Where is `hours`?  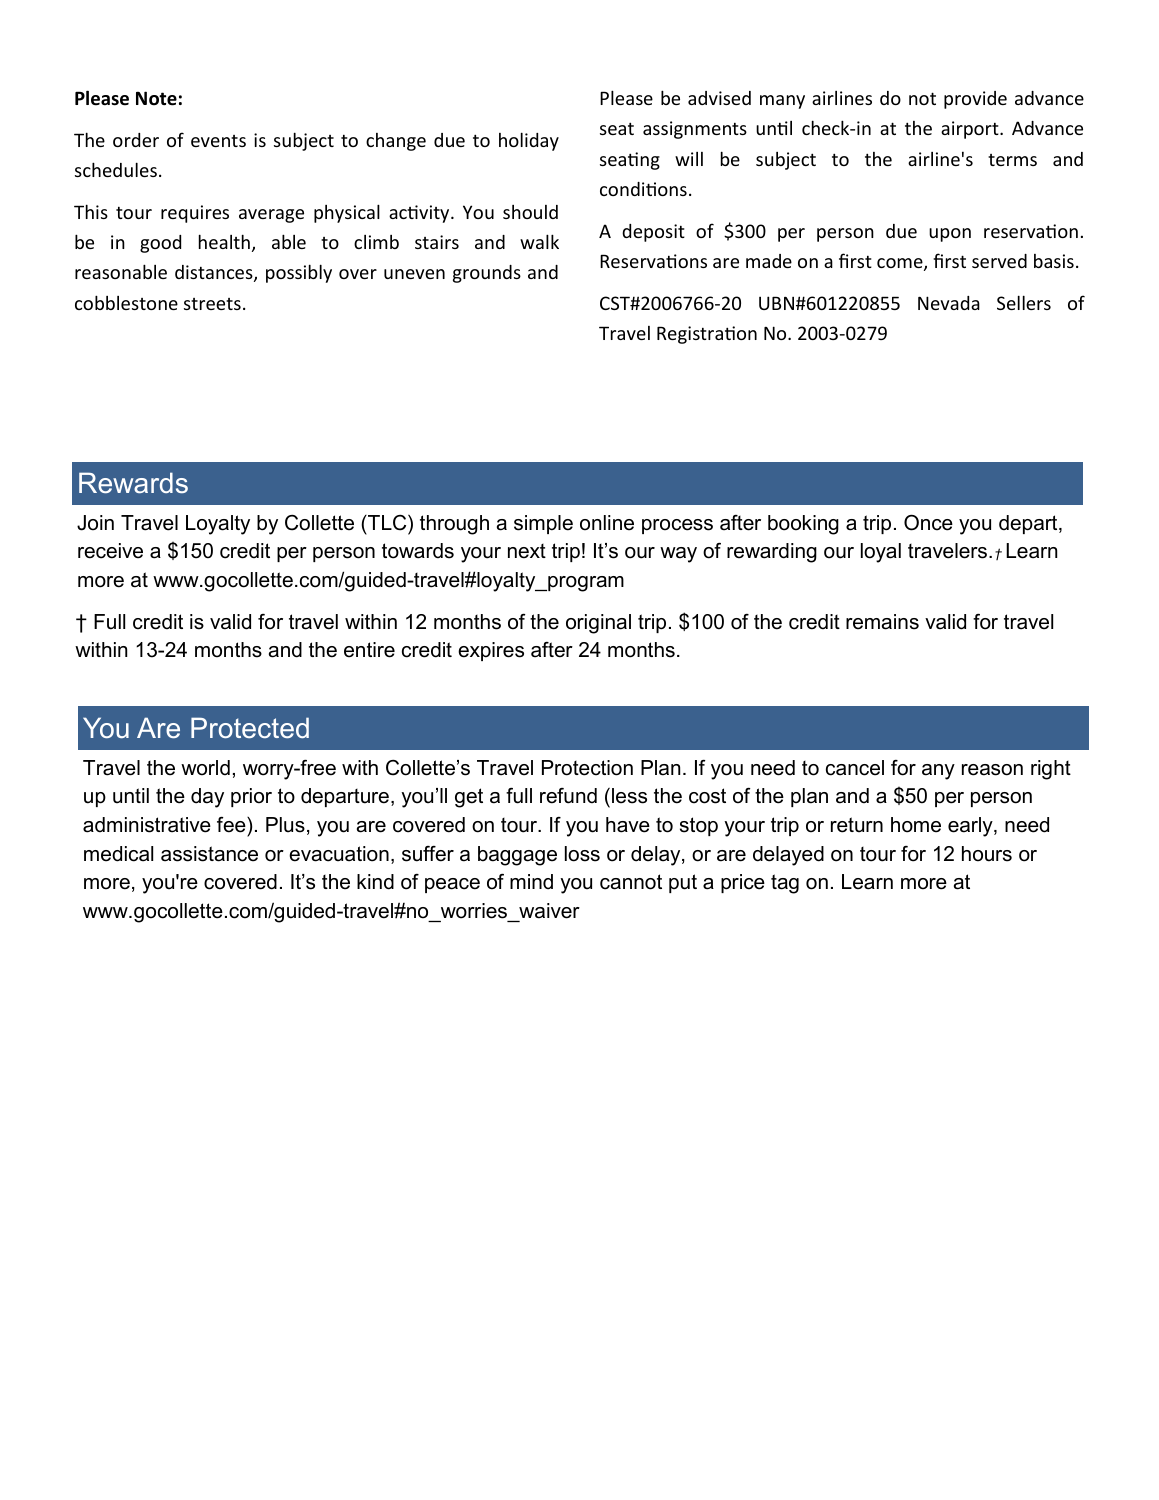 hours is located at coordinates (987, 854).
